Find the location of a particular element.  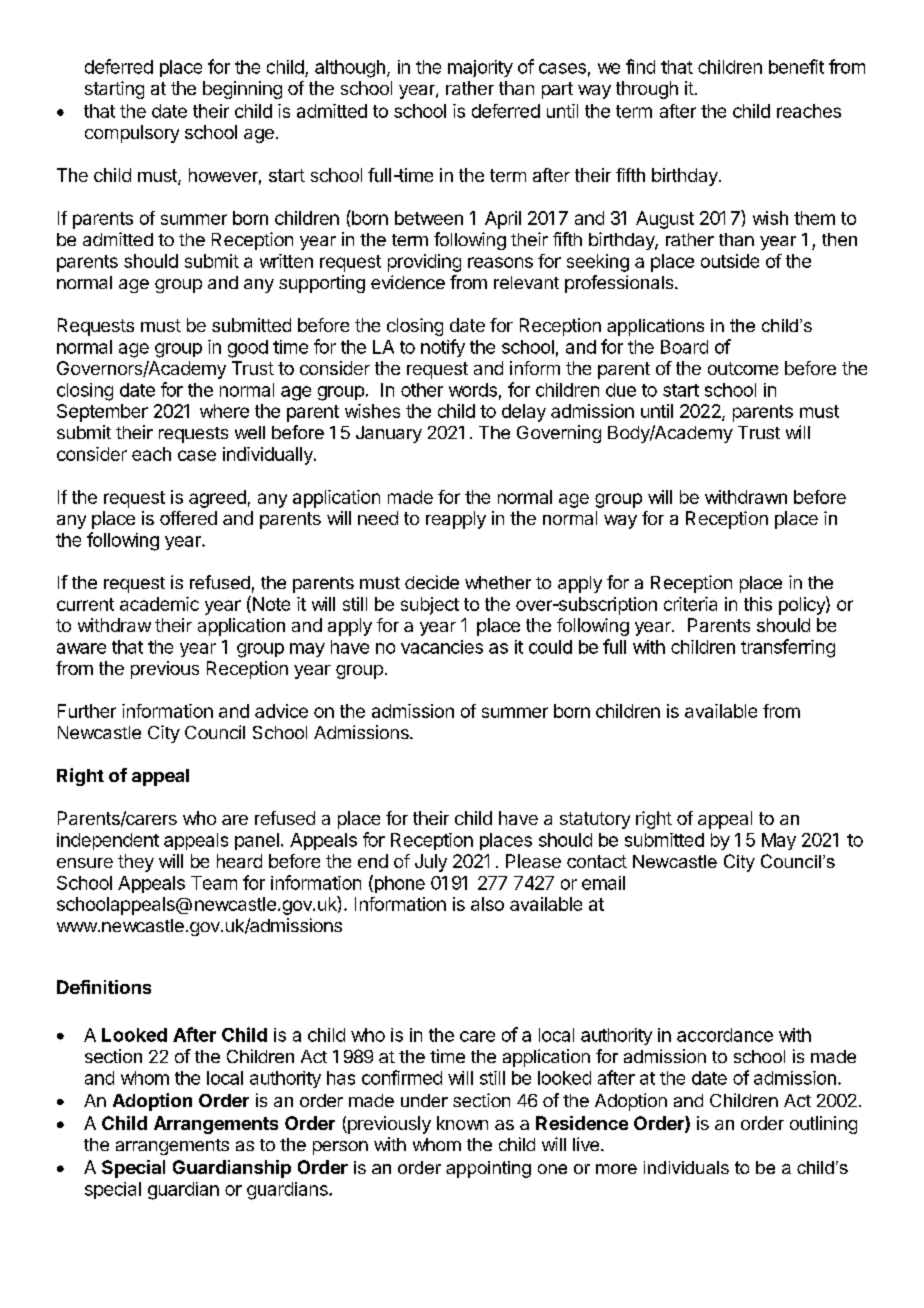

outcome is located at coordinates (743, 368).
